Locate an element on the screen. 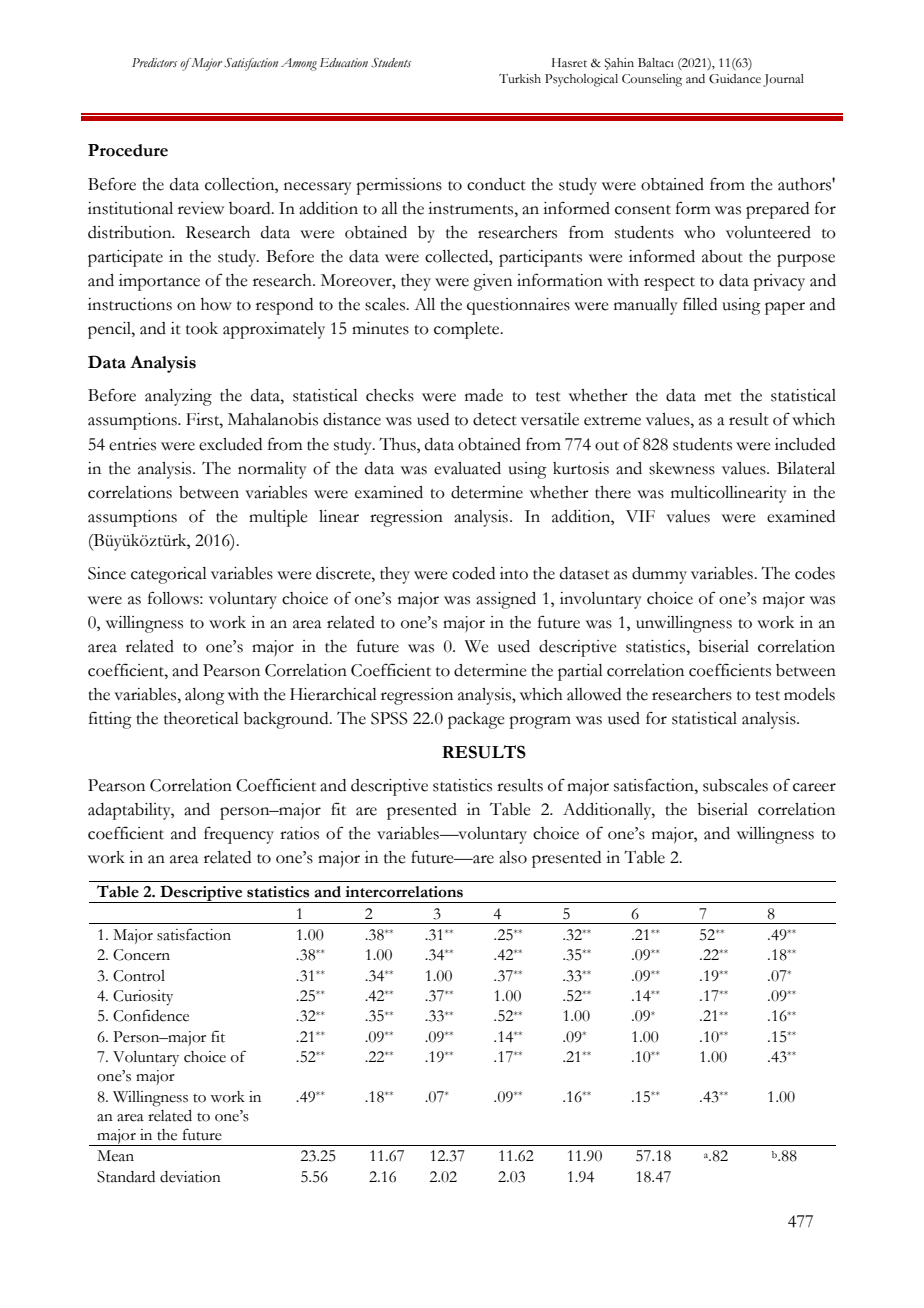 Image resolution: width=924 pixels, height=1308 pixels. Guidance is located at coordinates (735, 79).
